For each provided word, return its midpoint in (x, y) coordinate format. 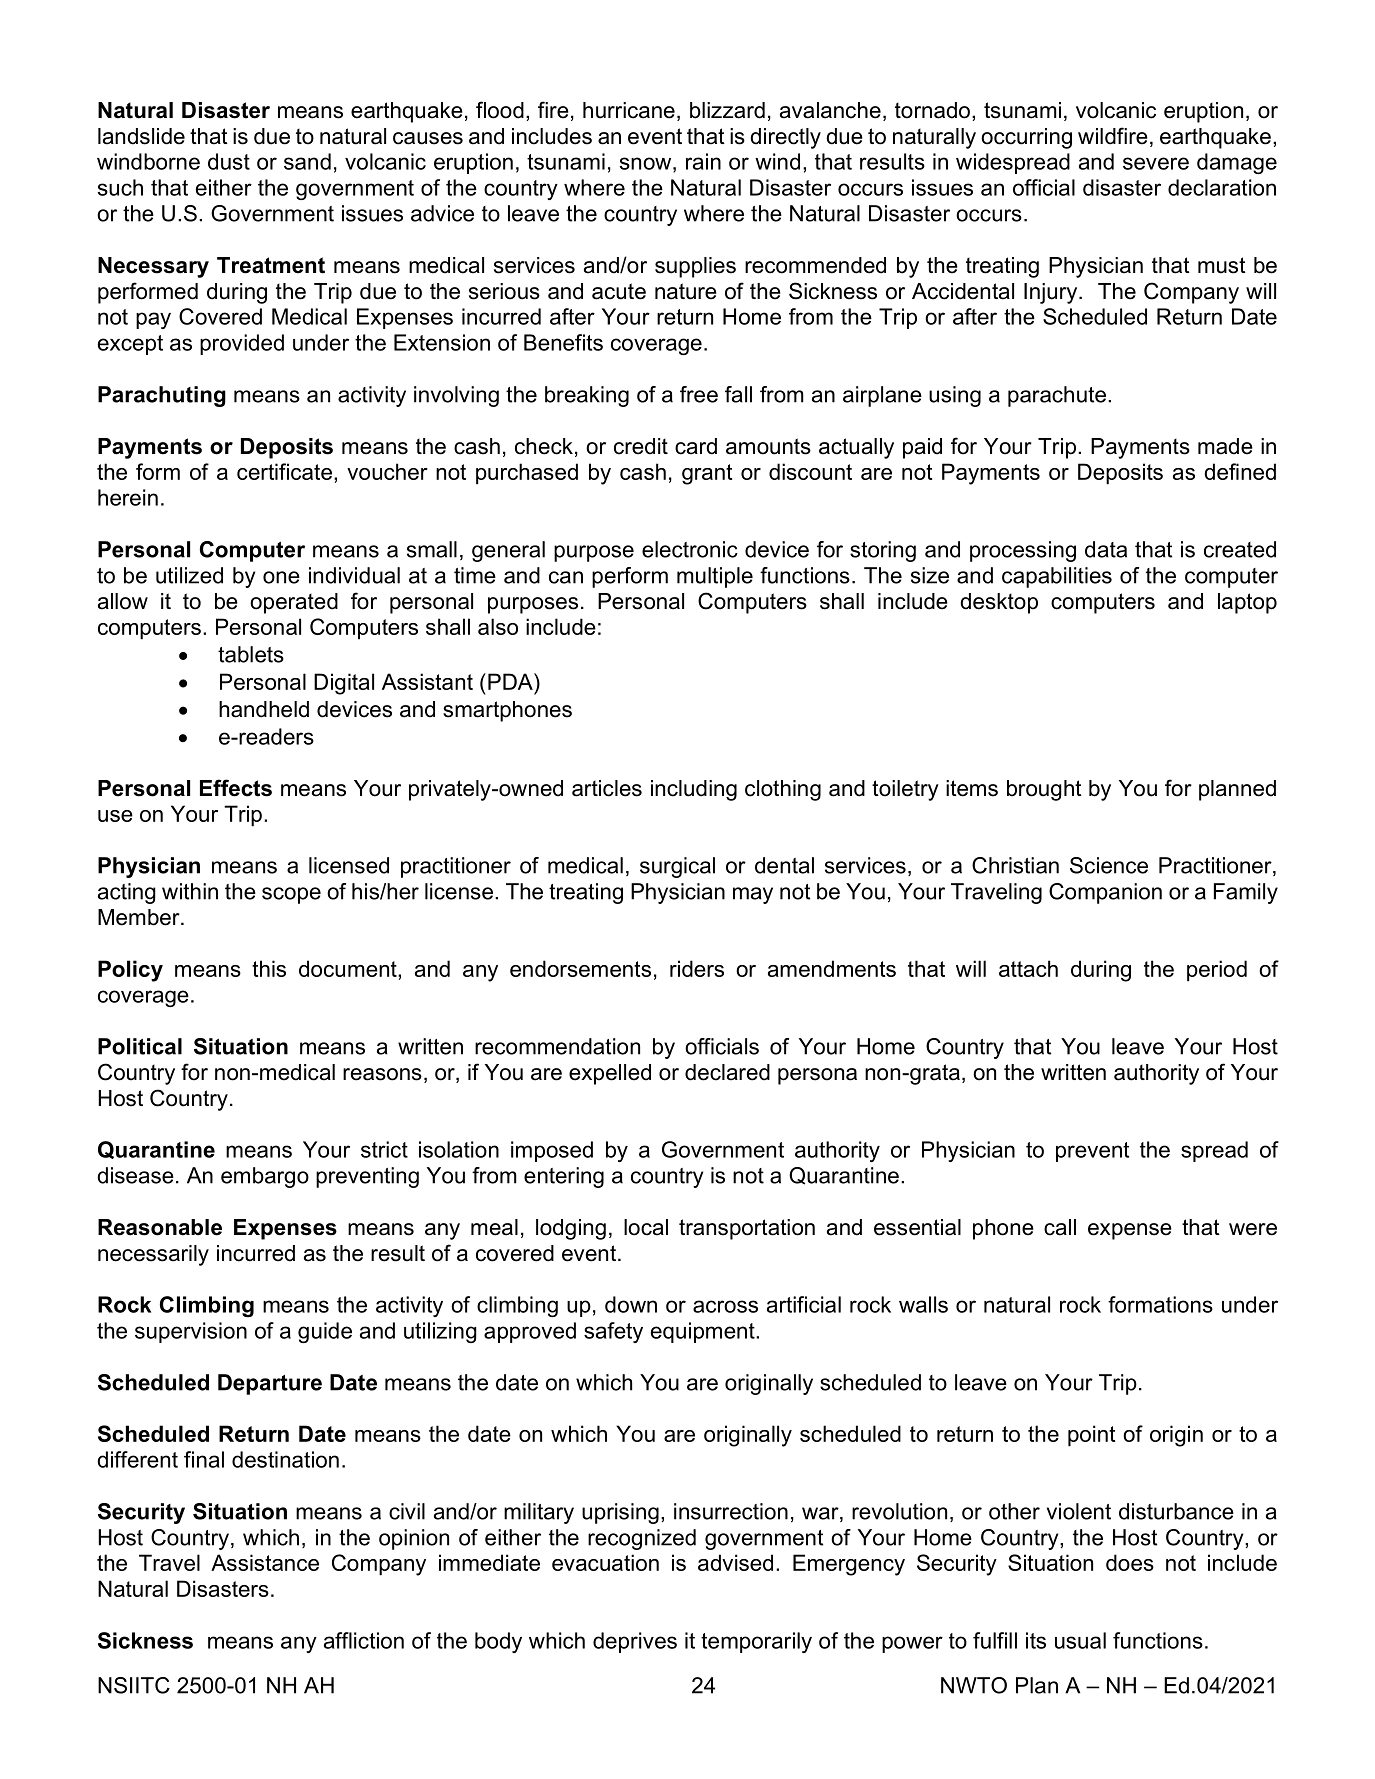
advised (735, 1562)
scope (291, 895)
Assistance (265, 1562)
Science (1109, 865)
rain (703, 161)
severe (1156, 163)
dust (229, 161)
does (1130, 1562)
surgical (677, 867)
